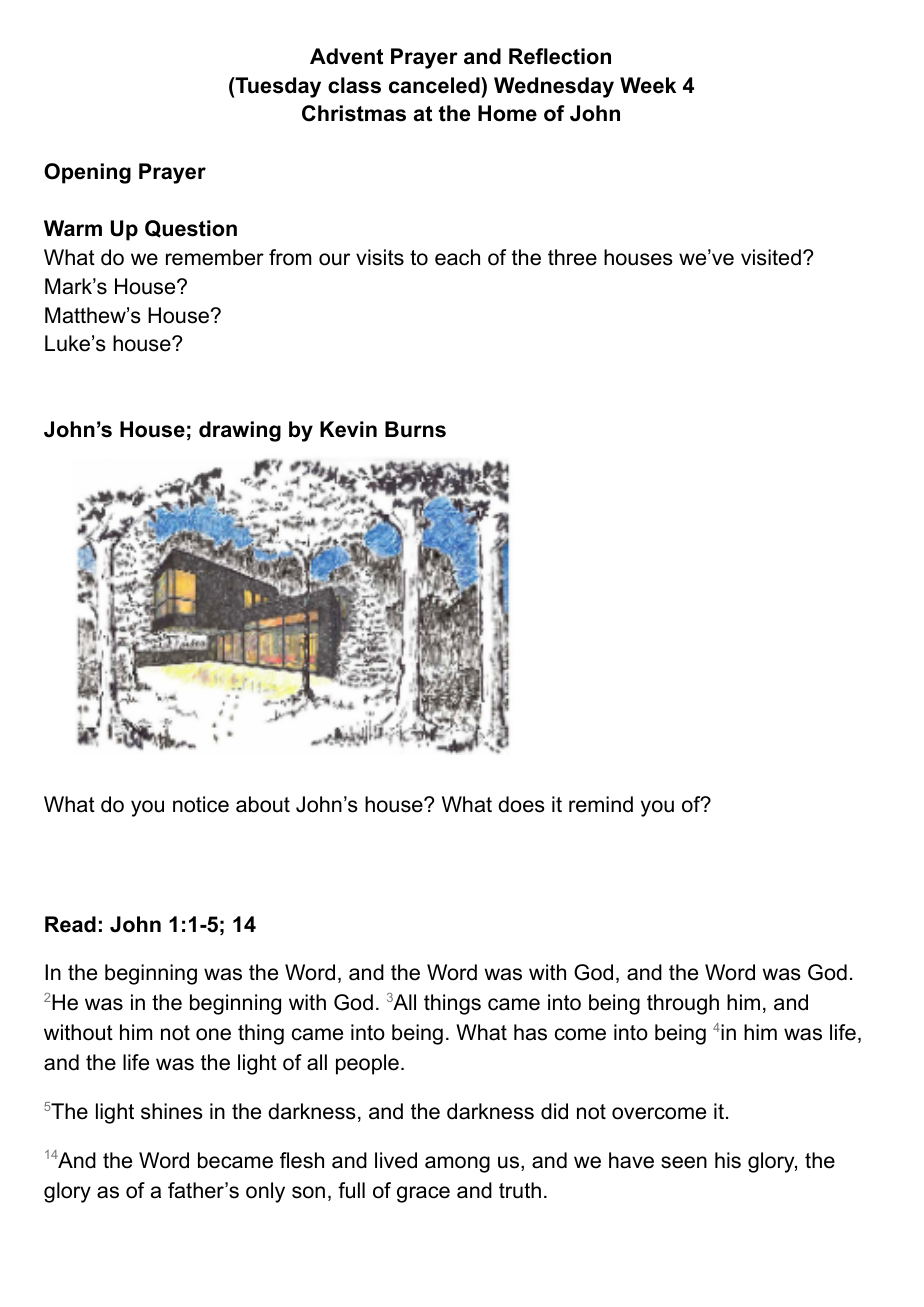  I want to click on Burns, so click(415, 429).
